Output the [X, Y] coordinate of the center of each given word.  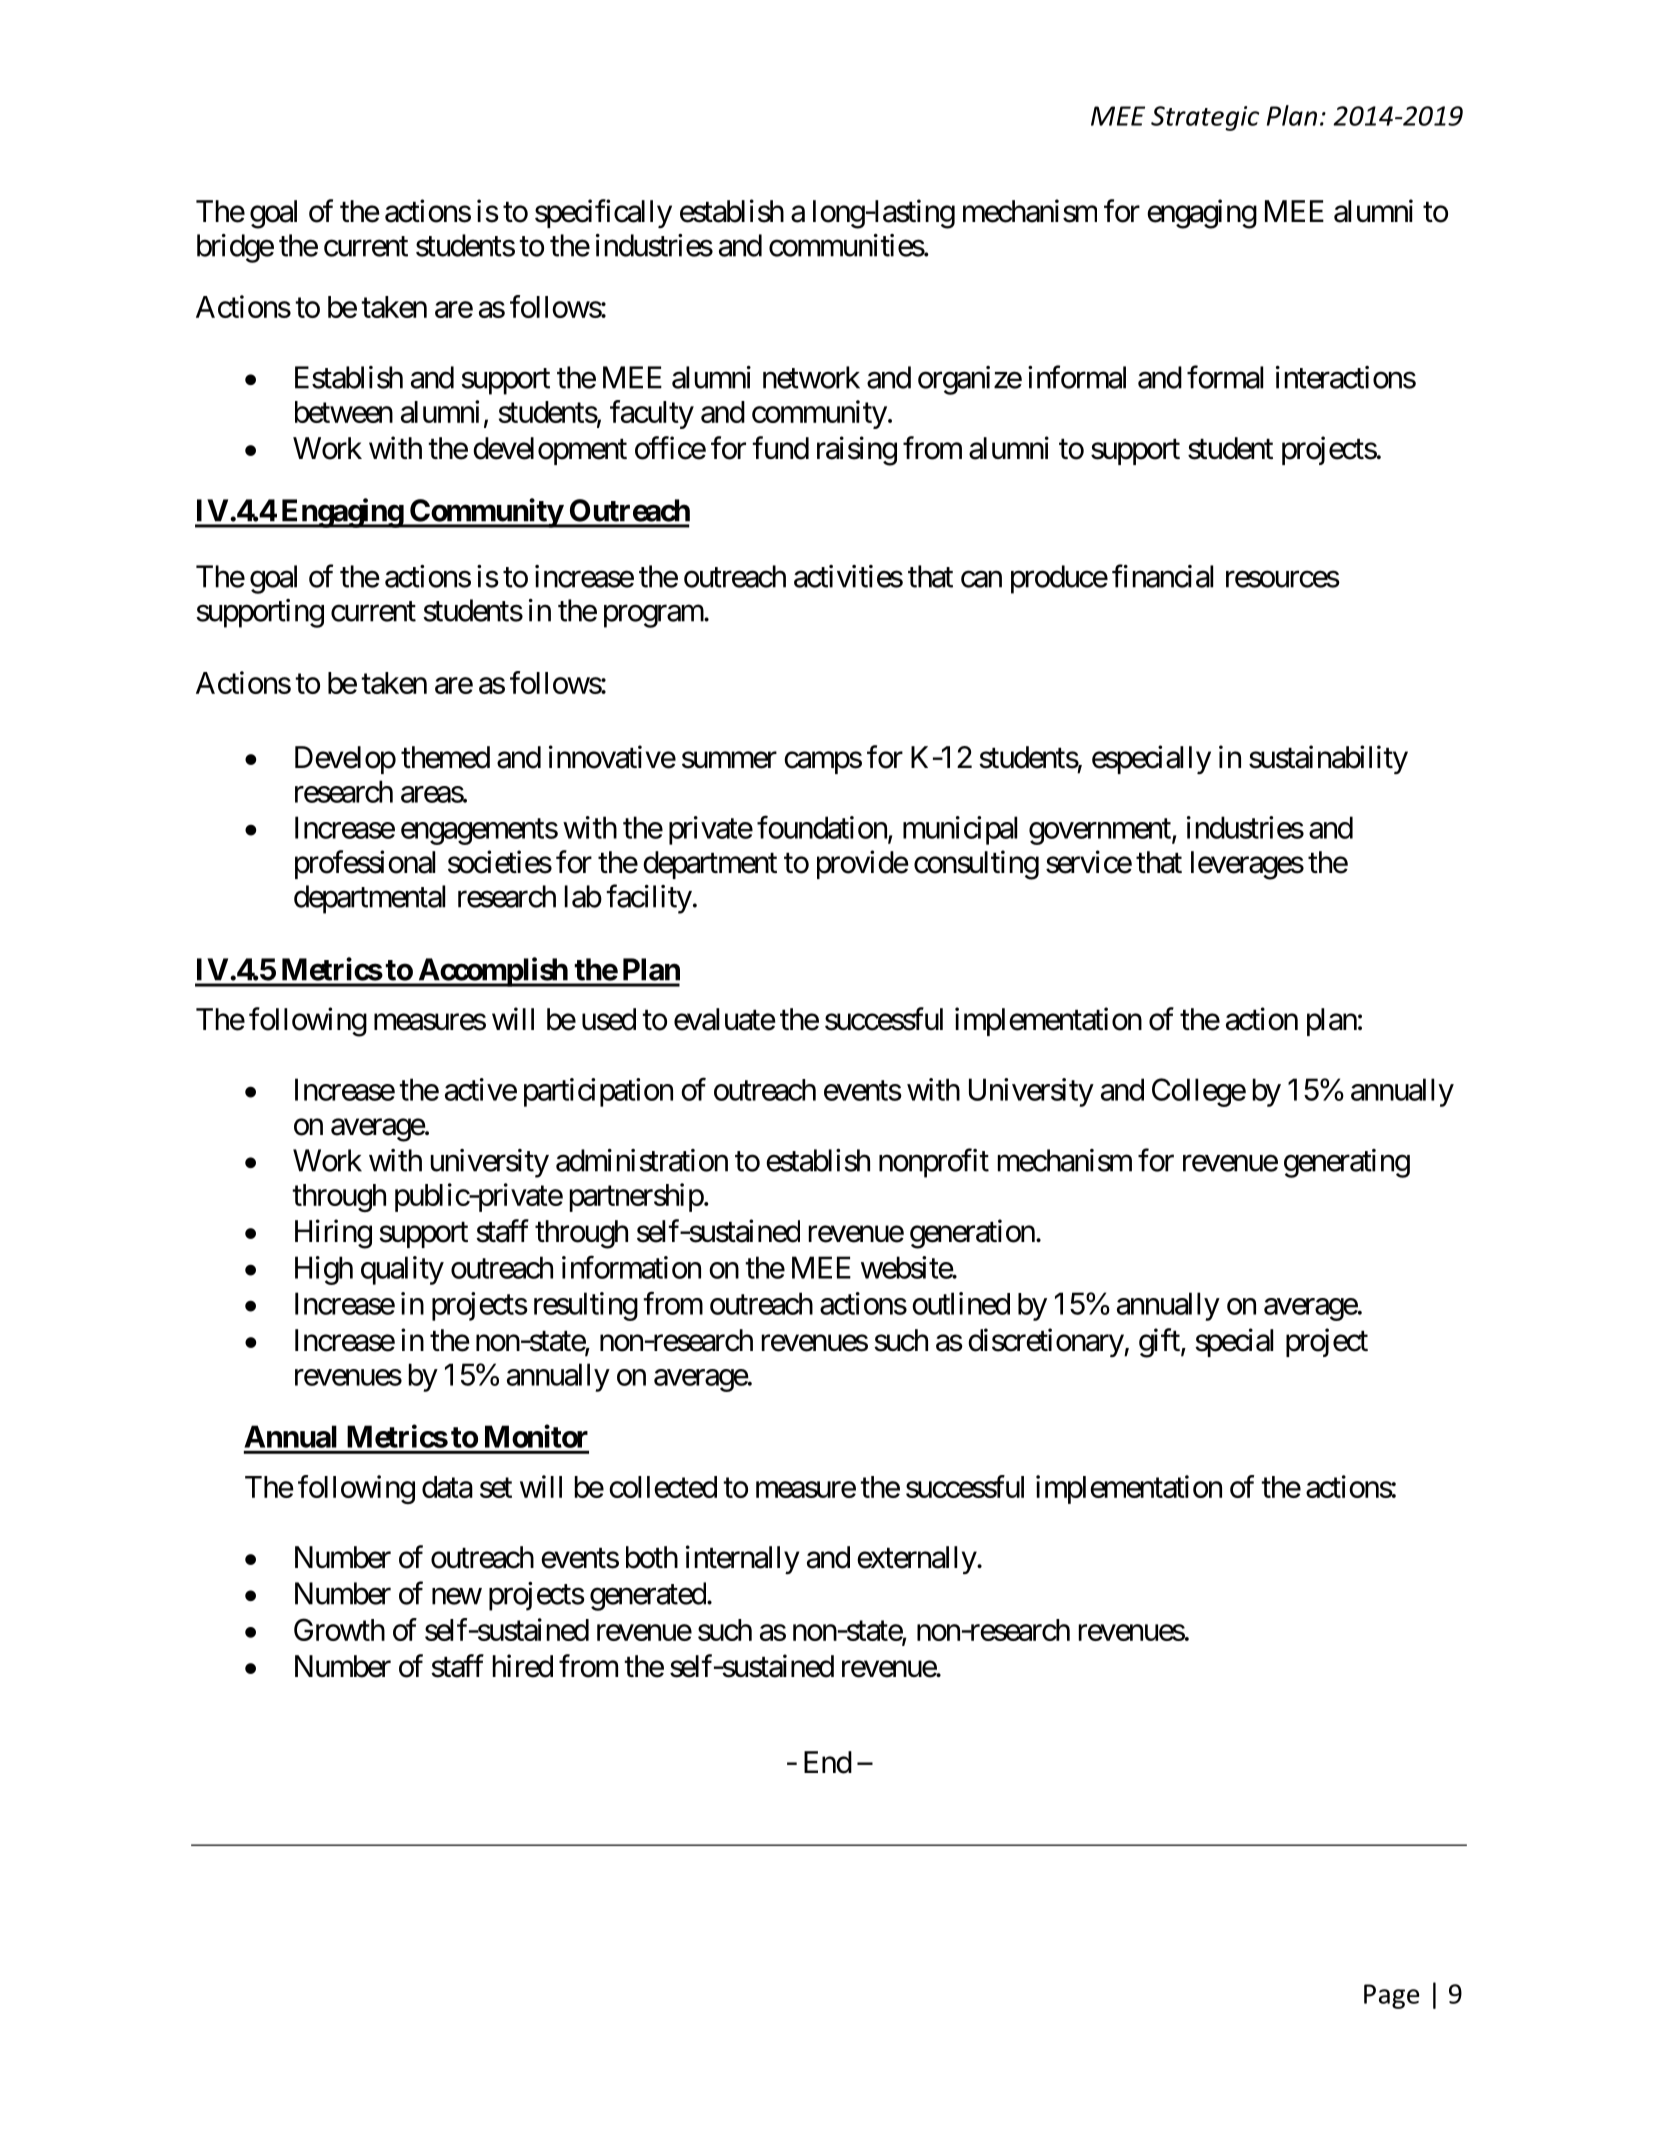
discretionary [1046, 1342]
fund [780, 448]
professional [365, 864]
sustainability [1328, 759]
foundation [823, 828]
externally [917, 1560]
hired [523, 1666]
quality [402, 1270]
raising [857, 451]
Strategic [1205, 118]
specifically [603, 213]
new [457, 1596]
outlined [961, 1303]
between [344, 412]
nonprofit [934, 1163]
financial [1162, 576]
